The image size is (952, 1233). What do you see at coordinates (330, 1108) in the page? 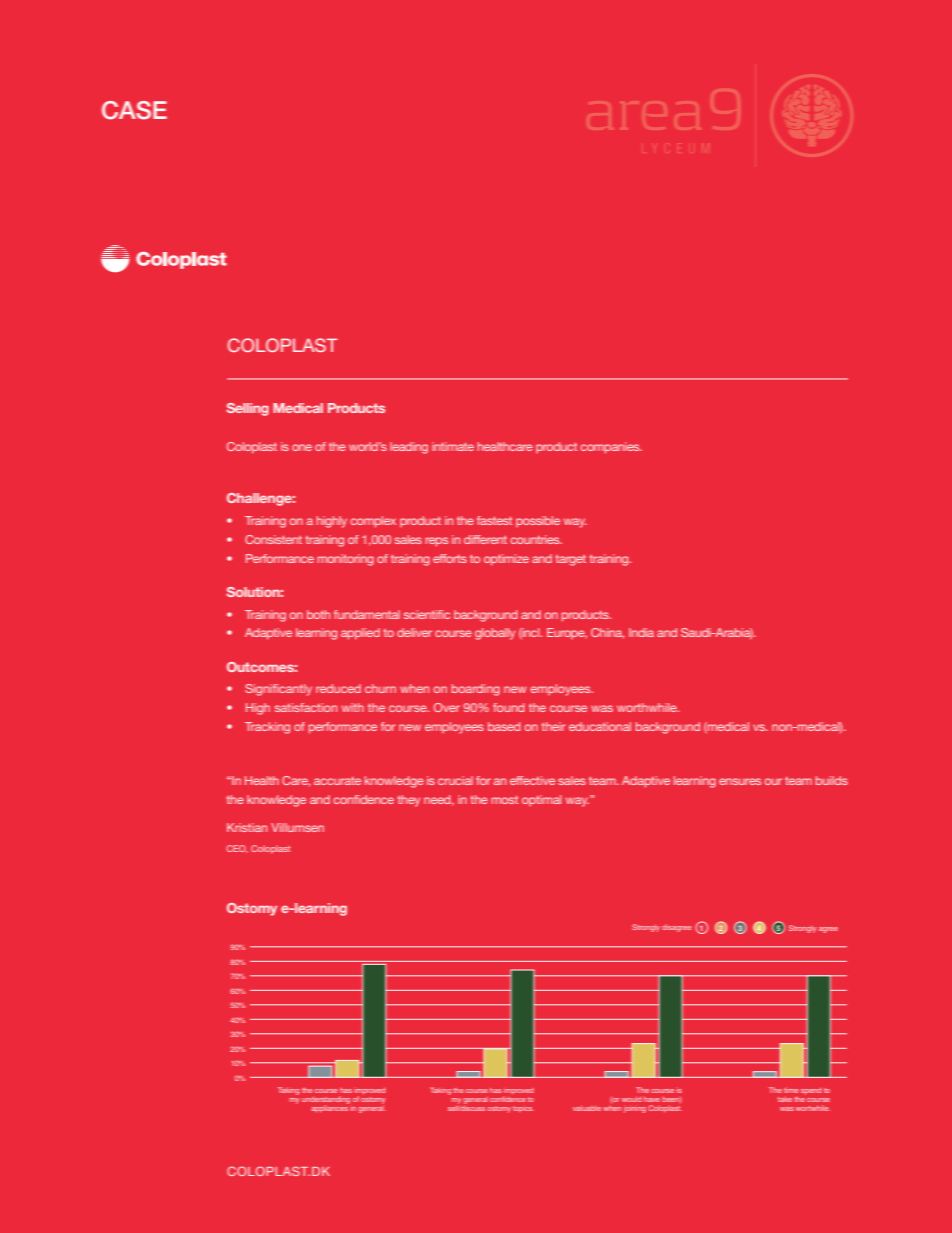
I see `appliances` at bounding box center [330, 1108].
